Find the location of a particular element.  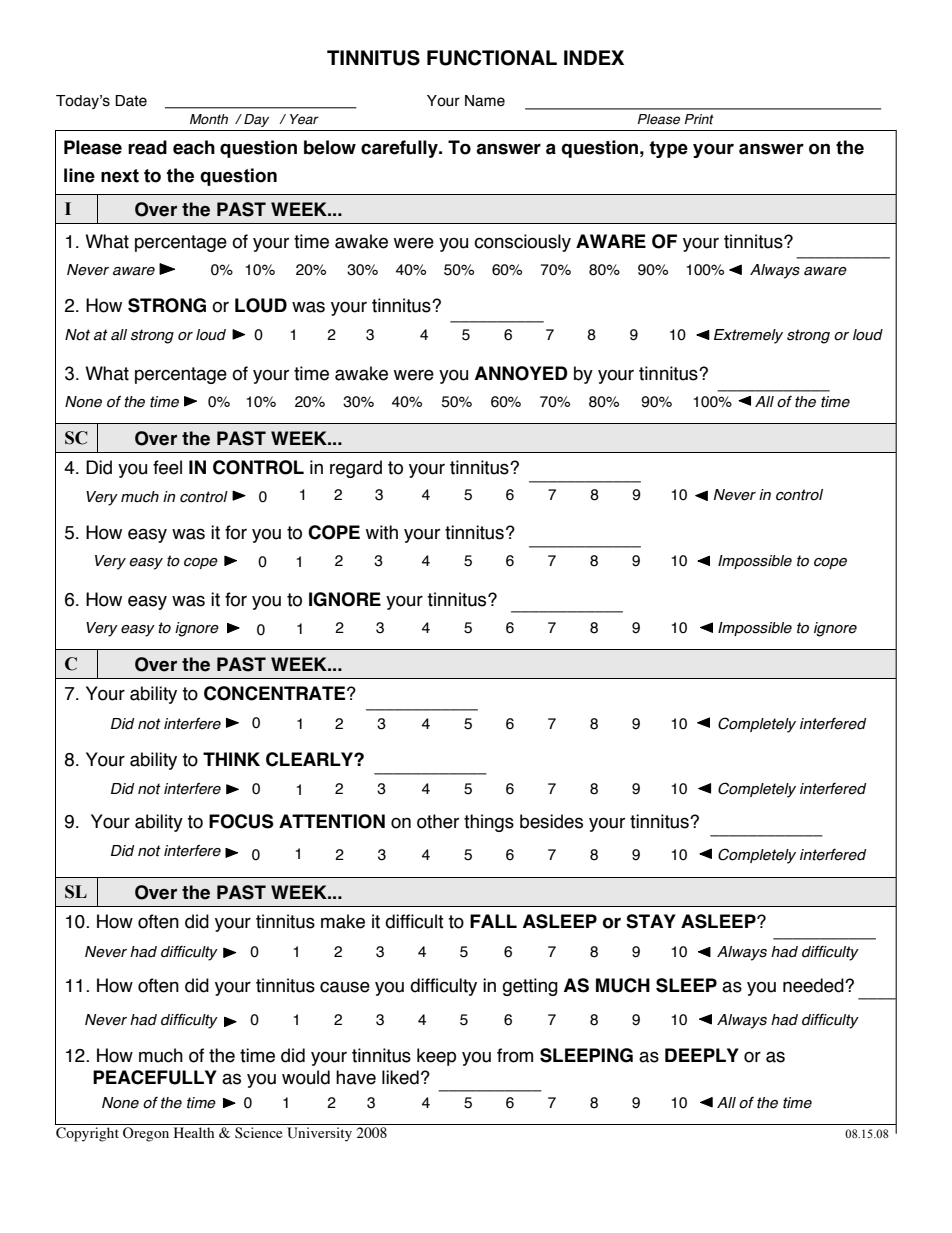

besides is located at coordinates (551, 821).
